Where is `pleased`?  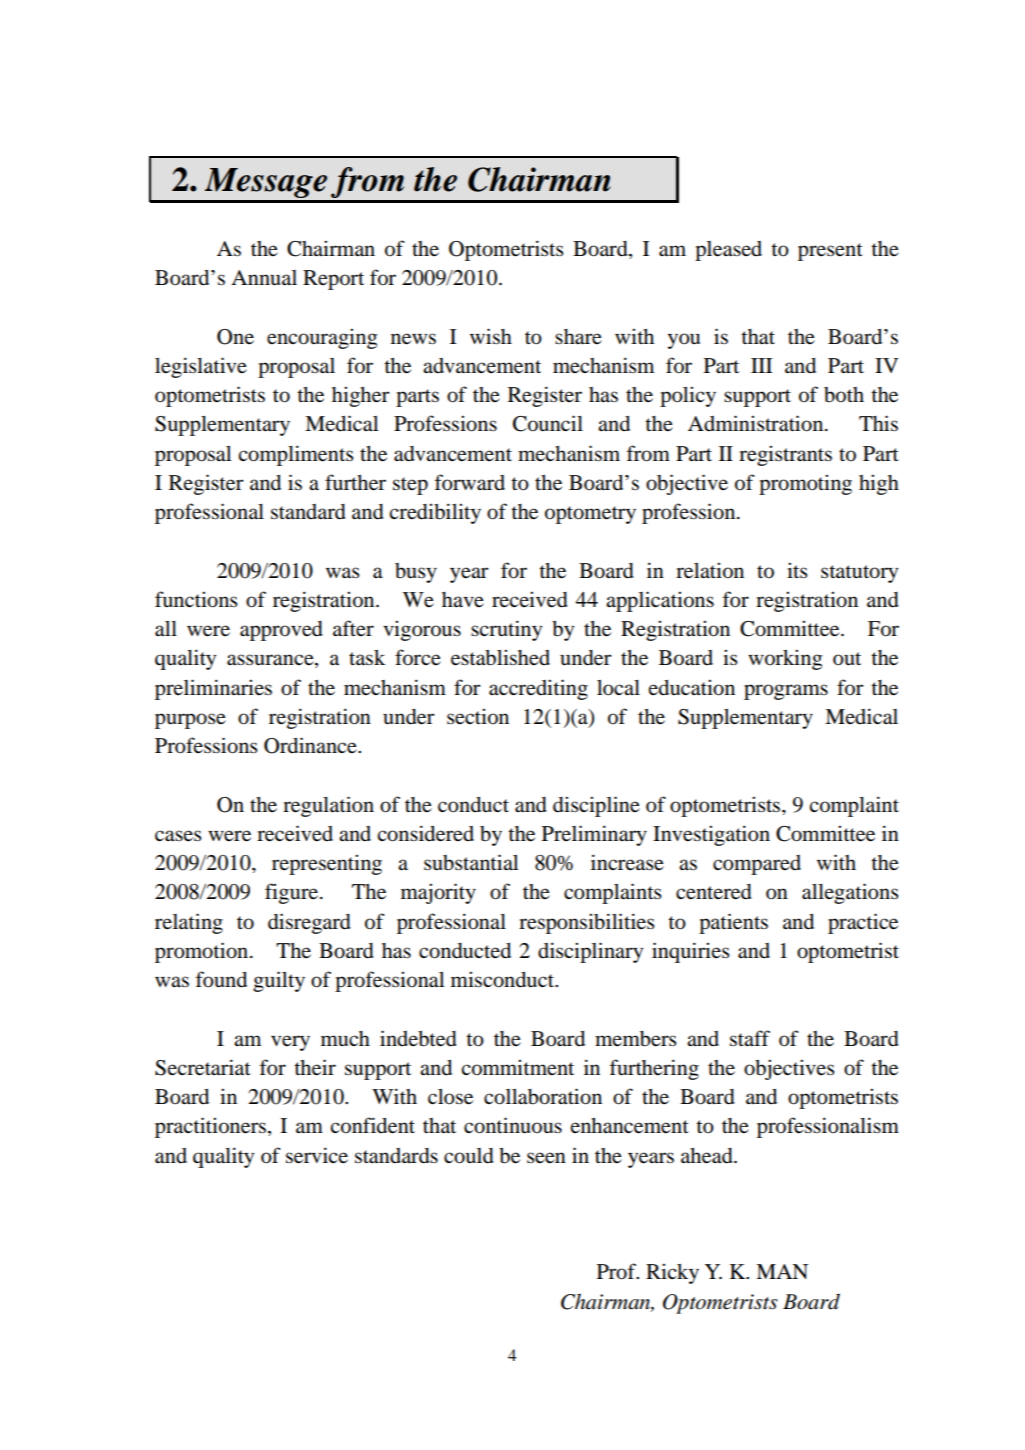 pleased is located at coordinates (728, 251).
